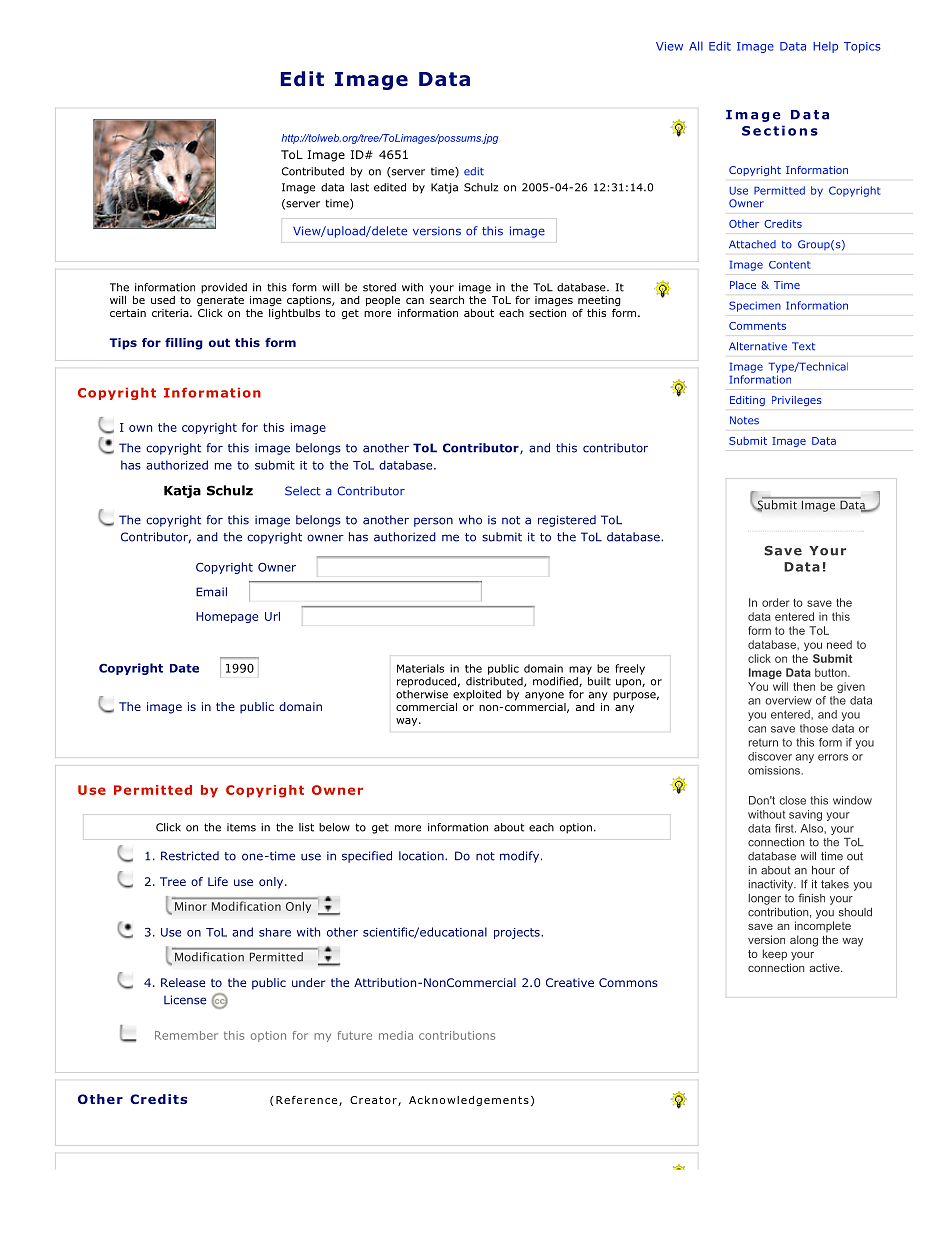 This screenshot has width=952, height=1233. I want to click on Help, so click(825, 47).
